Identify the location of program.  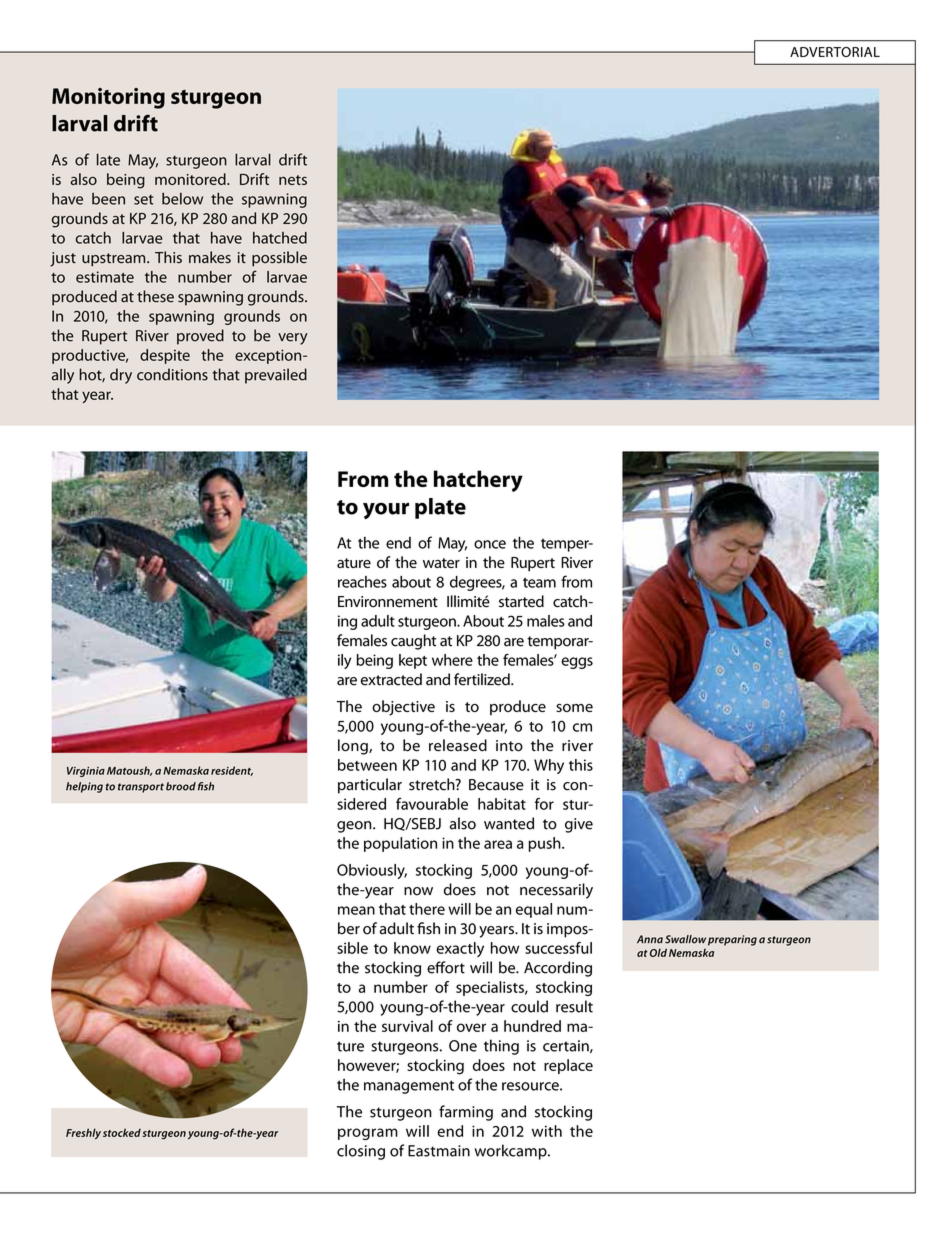
(368, 1134).
